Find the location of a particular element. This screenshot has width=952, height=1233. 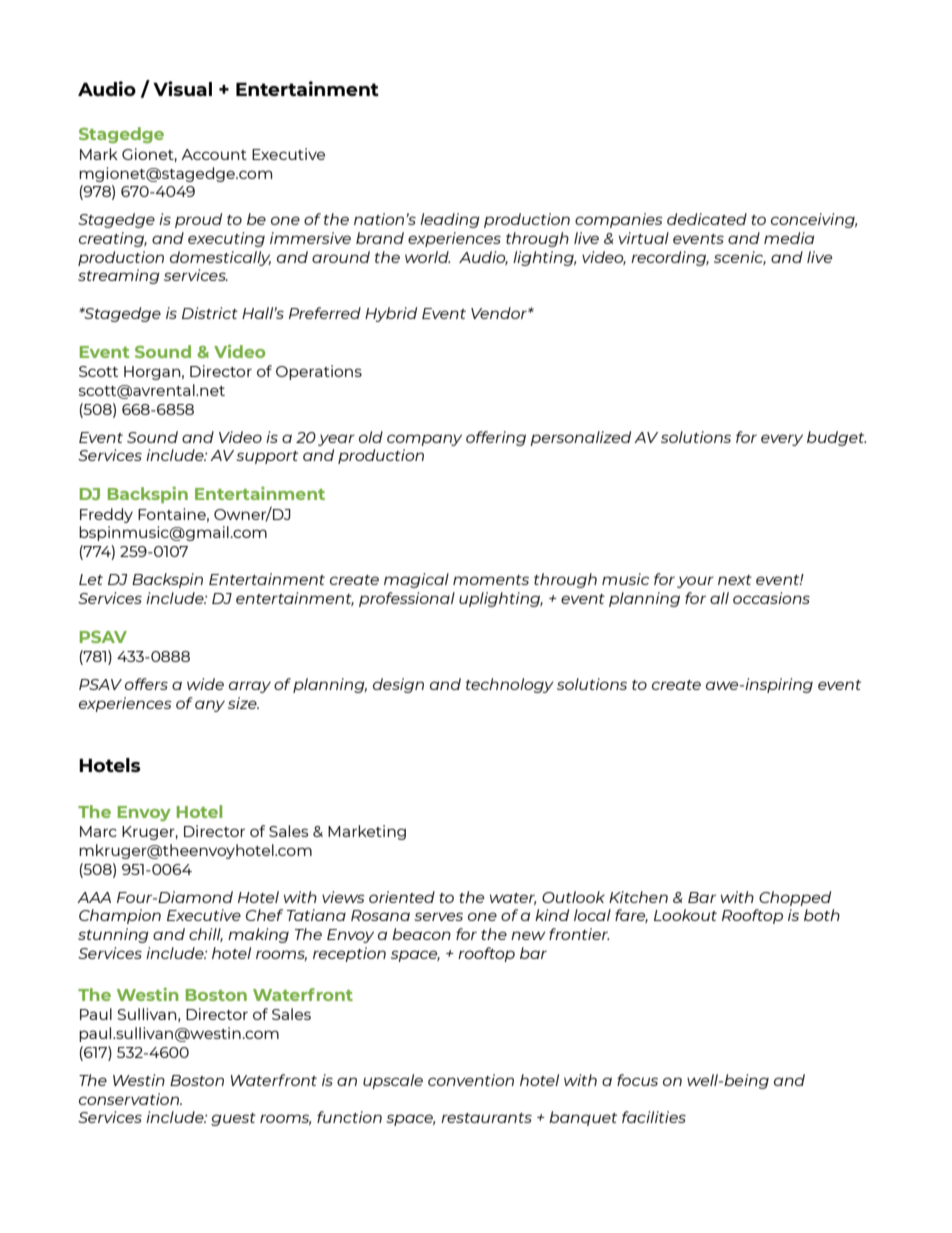

support is located at coordinates (267, 457).
